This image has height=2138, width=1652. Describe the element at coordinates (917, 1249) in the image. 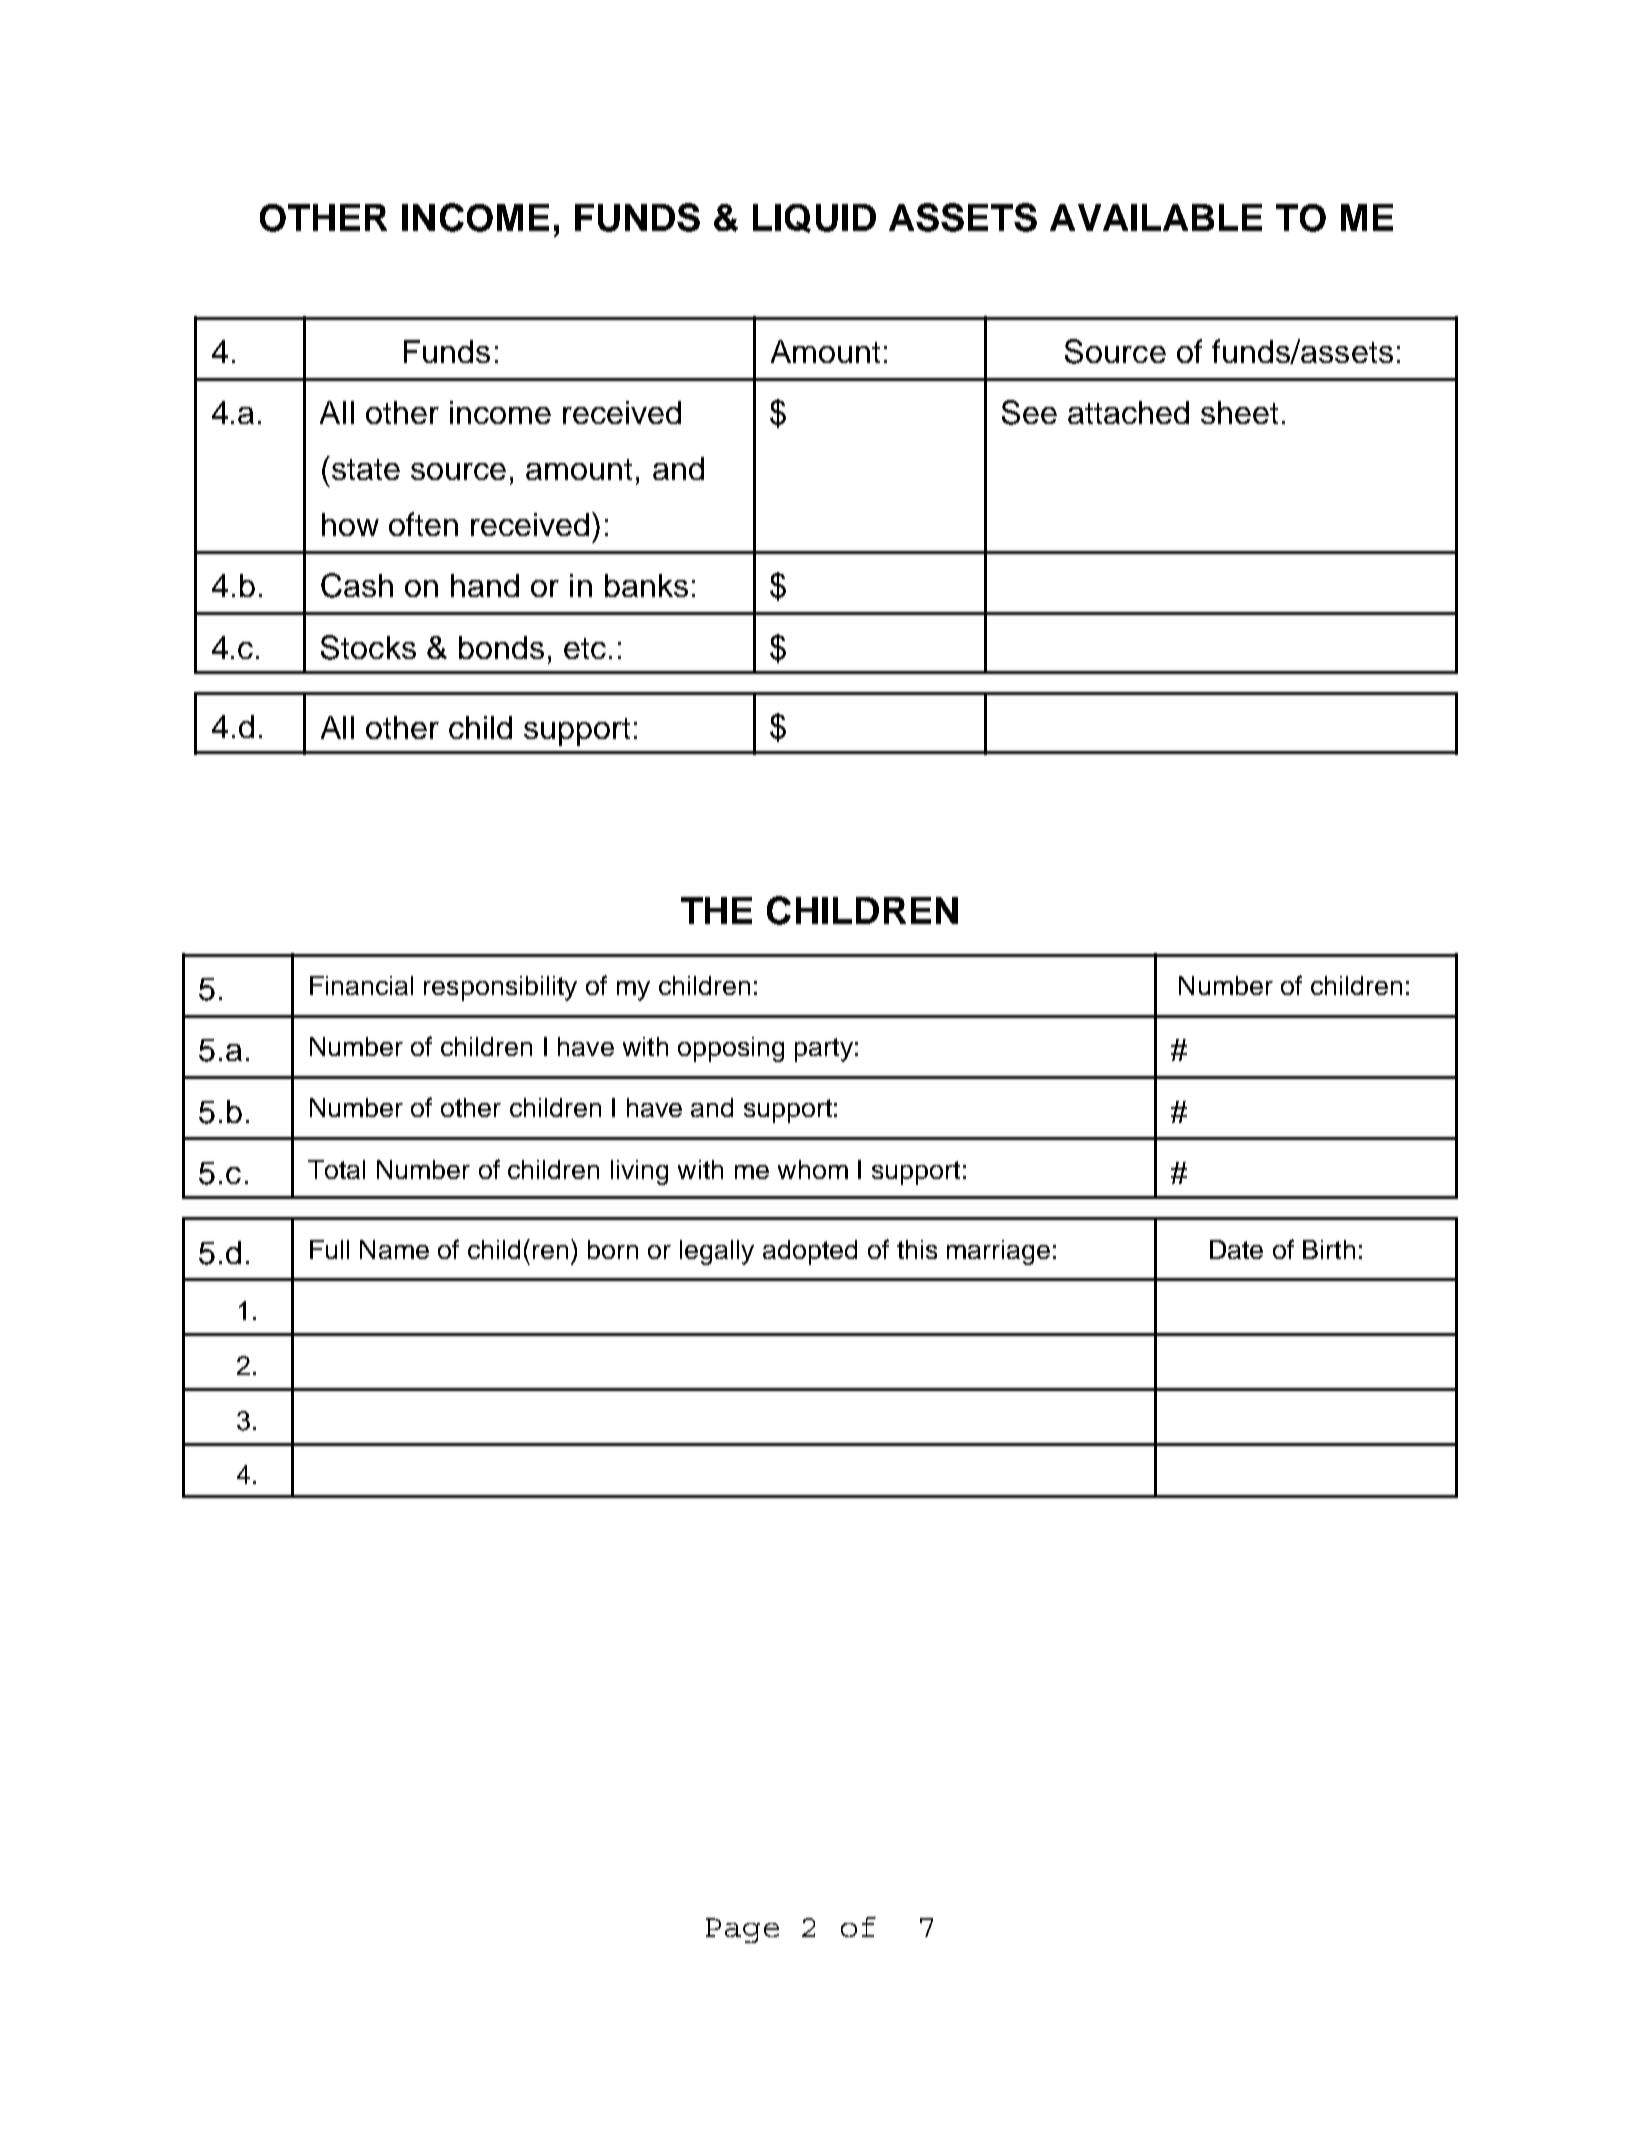

I see `this` at that location.
